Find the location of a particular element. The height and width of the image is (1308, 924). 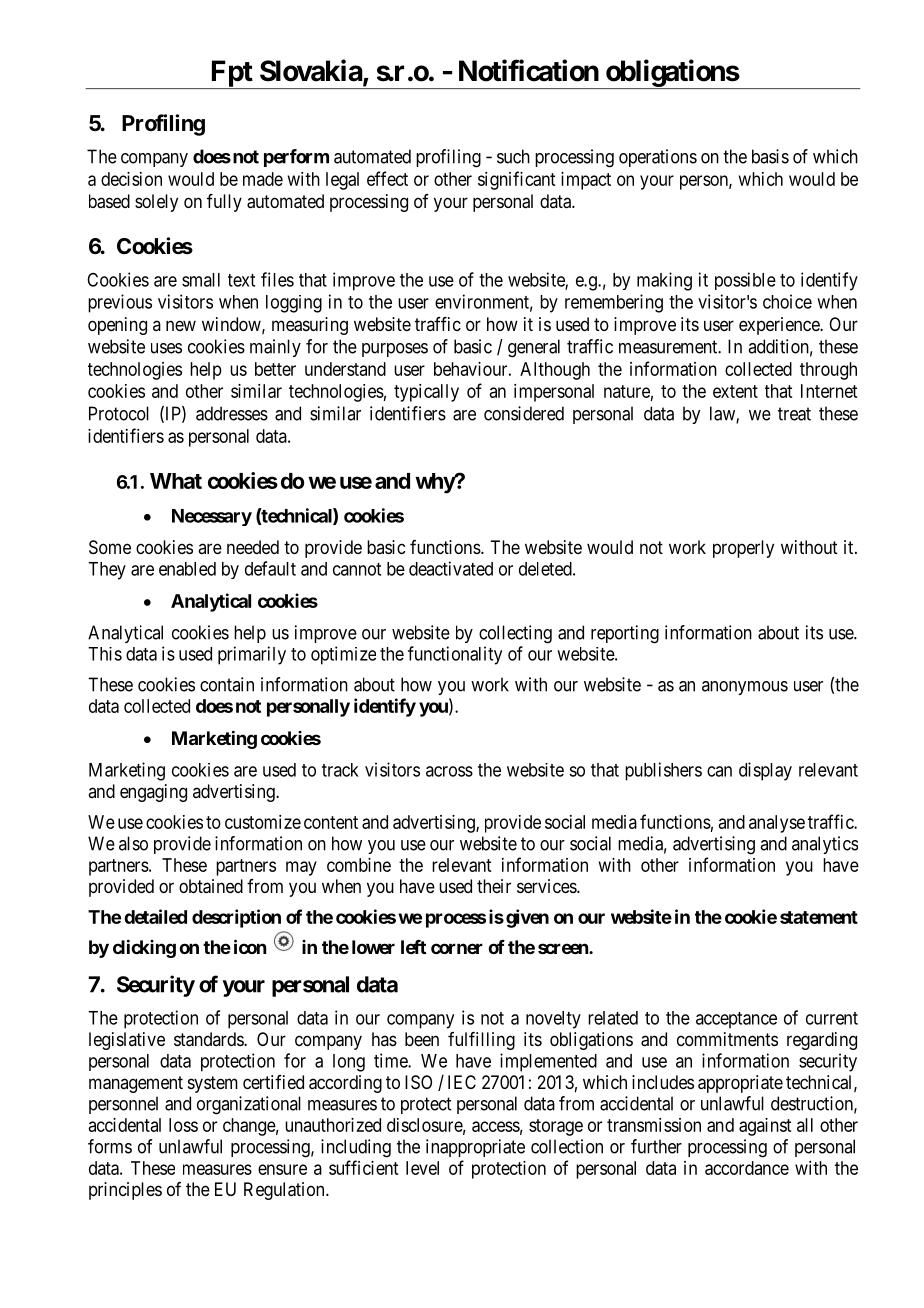

decision is located at coordinates (131, 179).
